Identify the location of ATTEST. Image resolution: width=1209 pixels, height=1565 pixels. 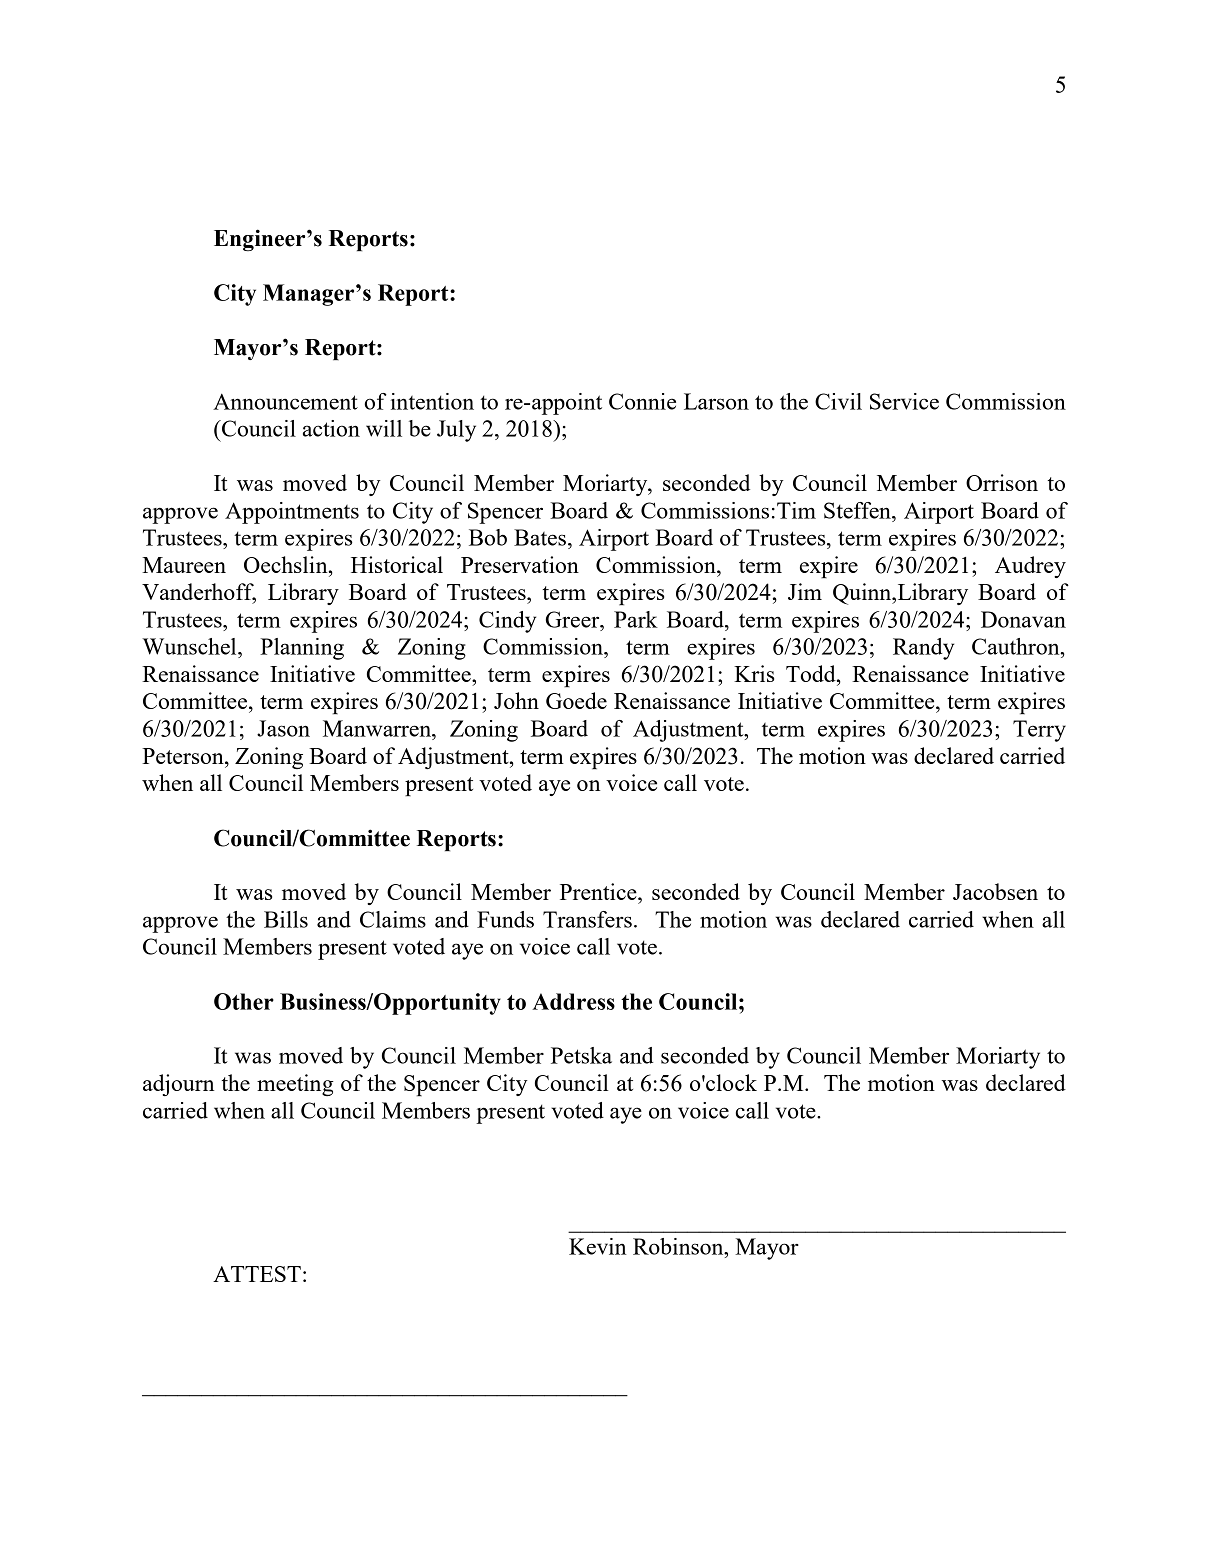
(257, 1274).
